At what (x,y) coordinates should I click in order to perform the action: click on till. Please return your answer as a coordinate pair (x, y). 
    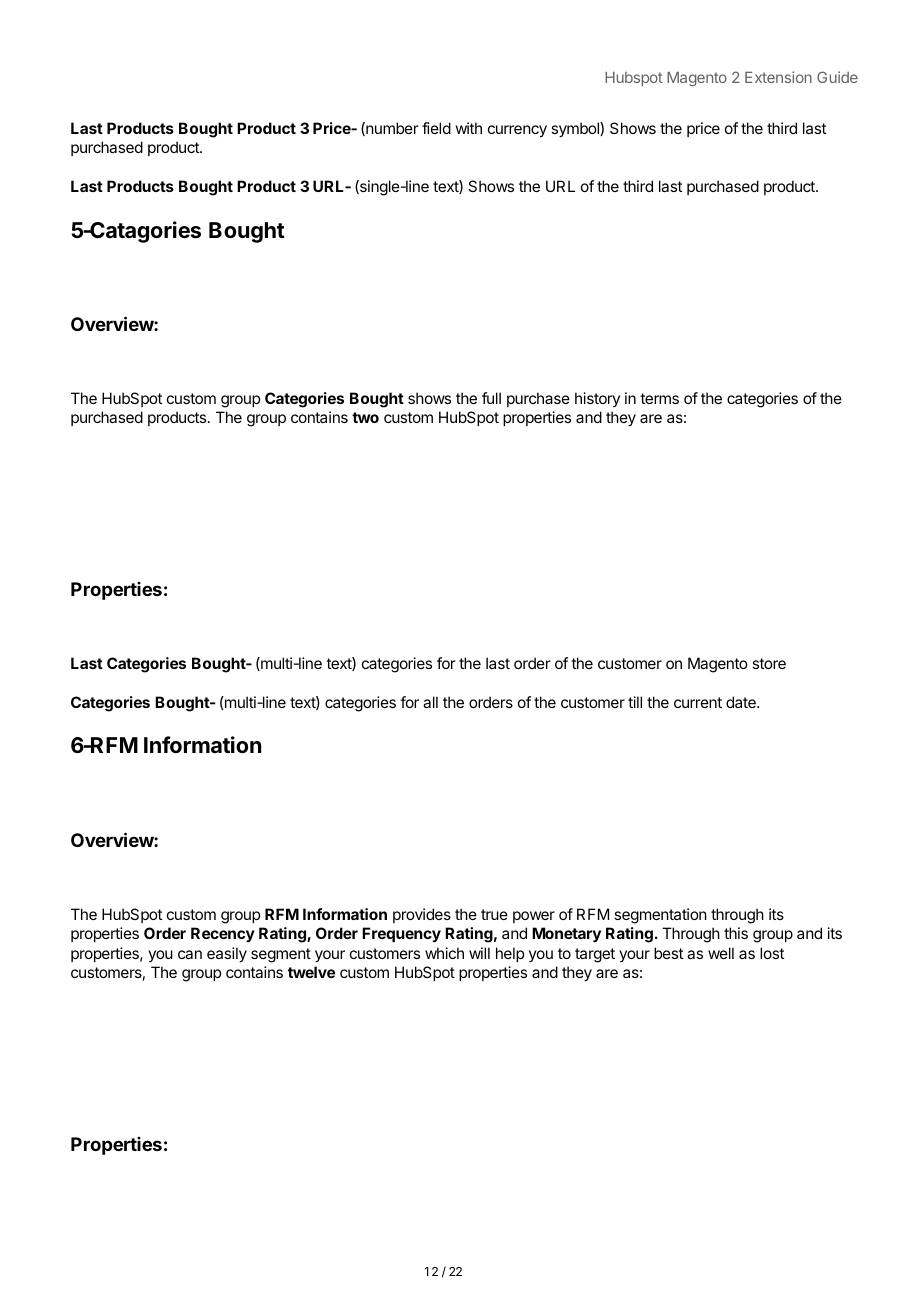
    Looking at the image, I should click on (635, 702).
